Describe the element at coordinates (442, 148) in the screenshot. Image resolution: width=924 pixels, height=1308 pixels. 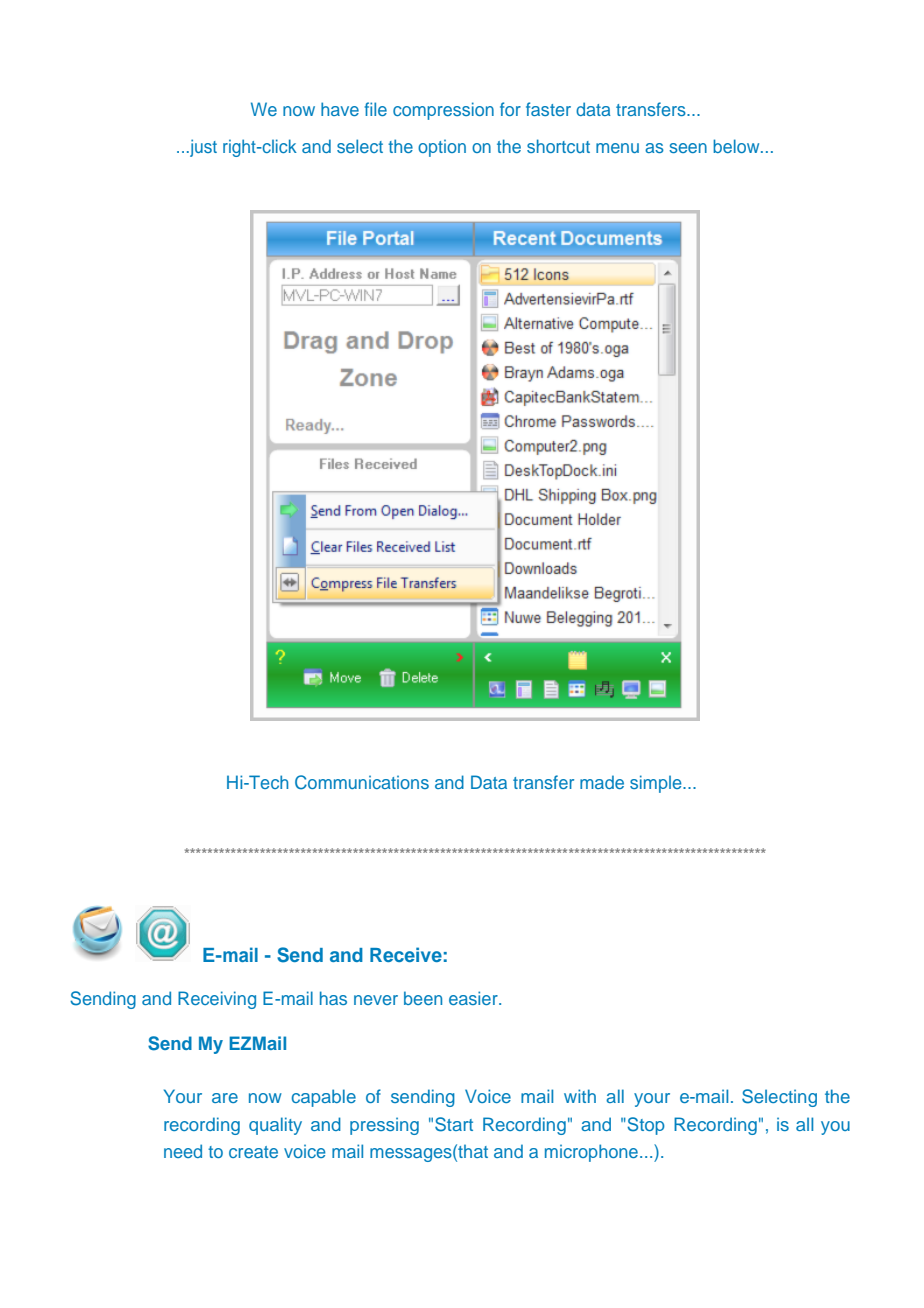
I see `option` at that location.
